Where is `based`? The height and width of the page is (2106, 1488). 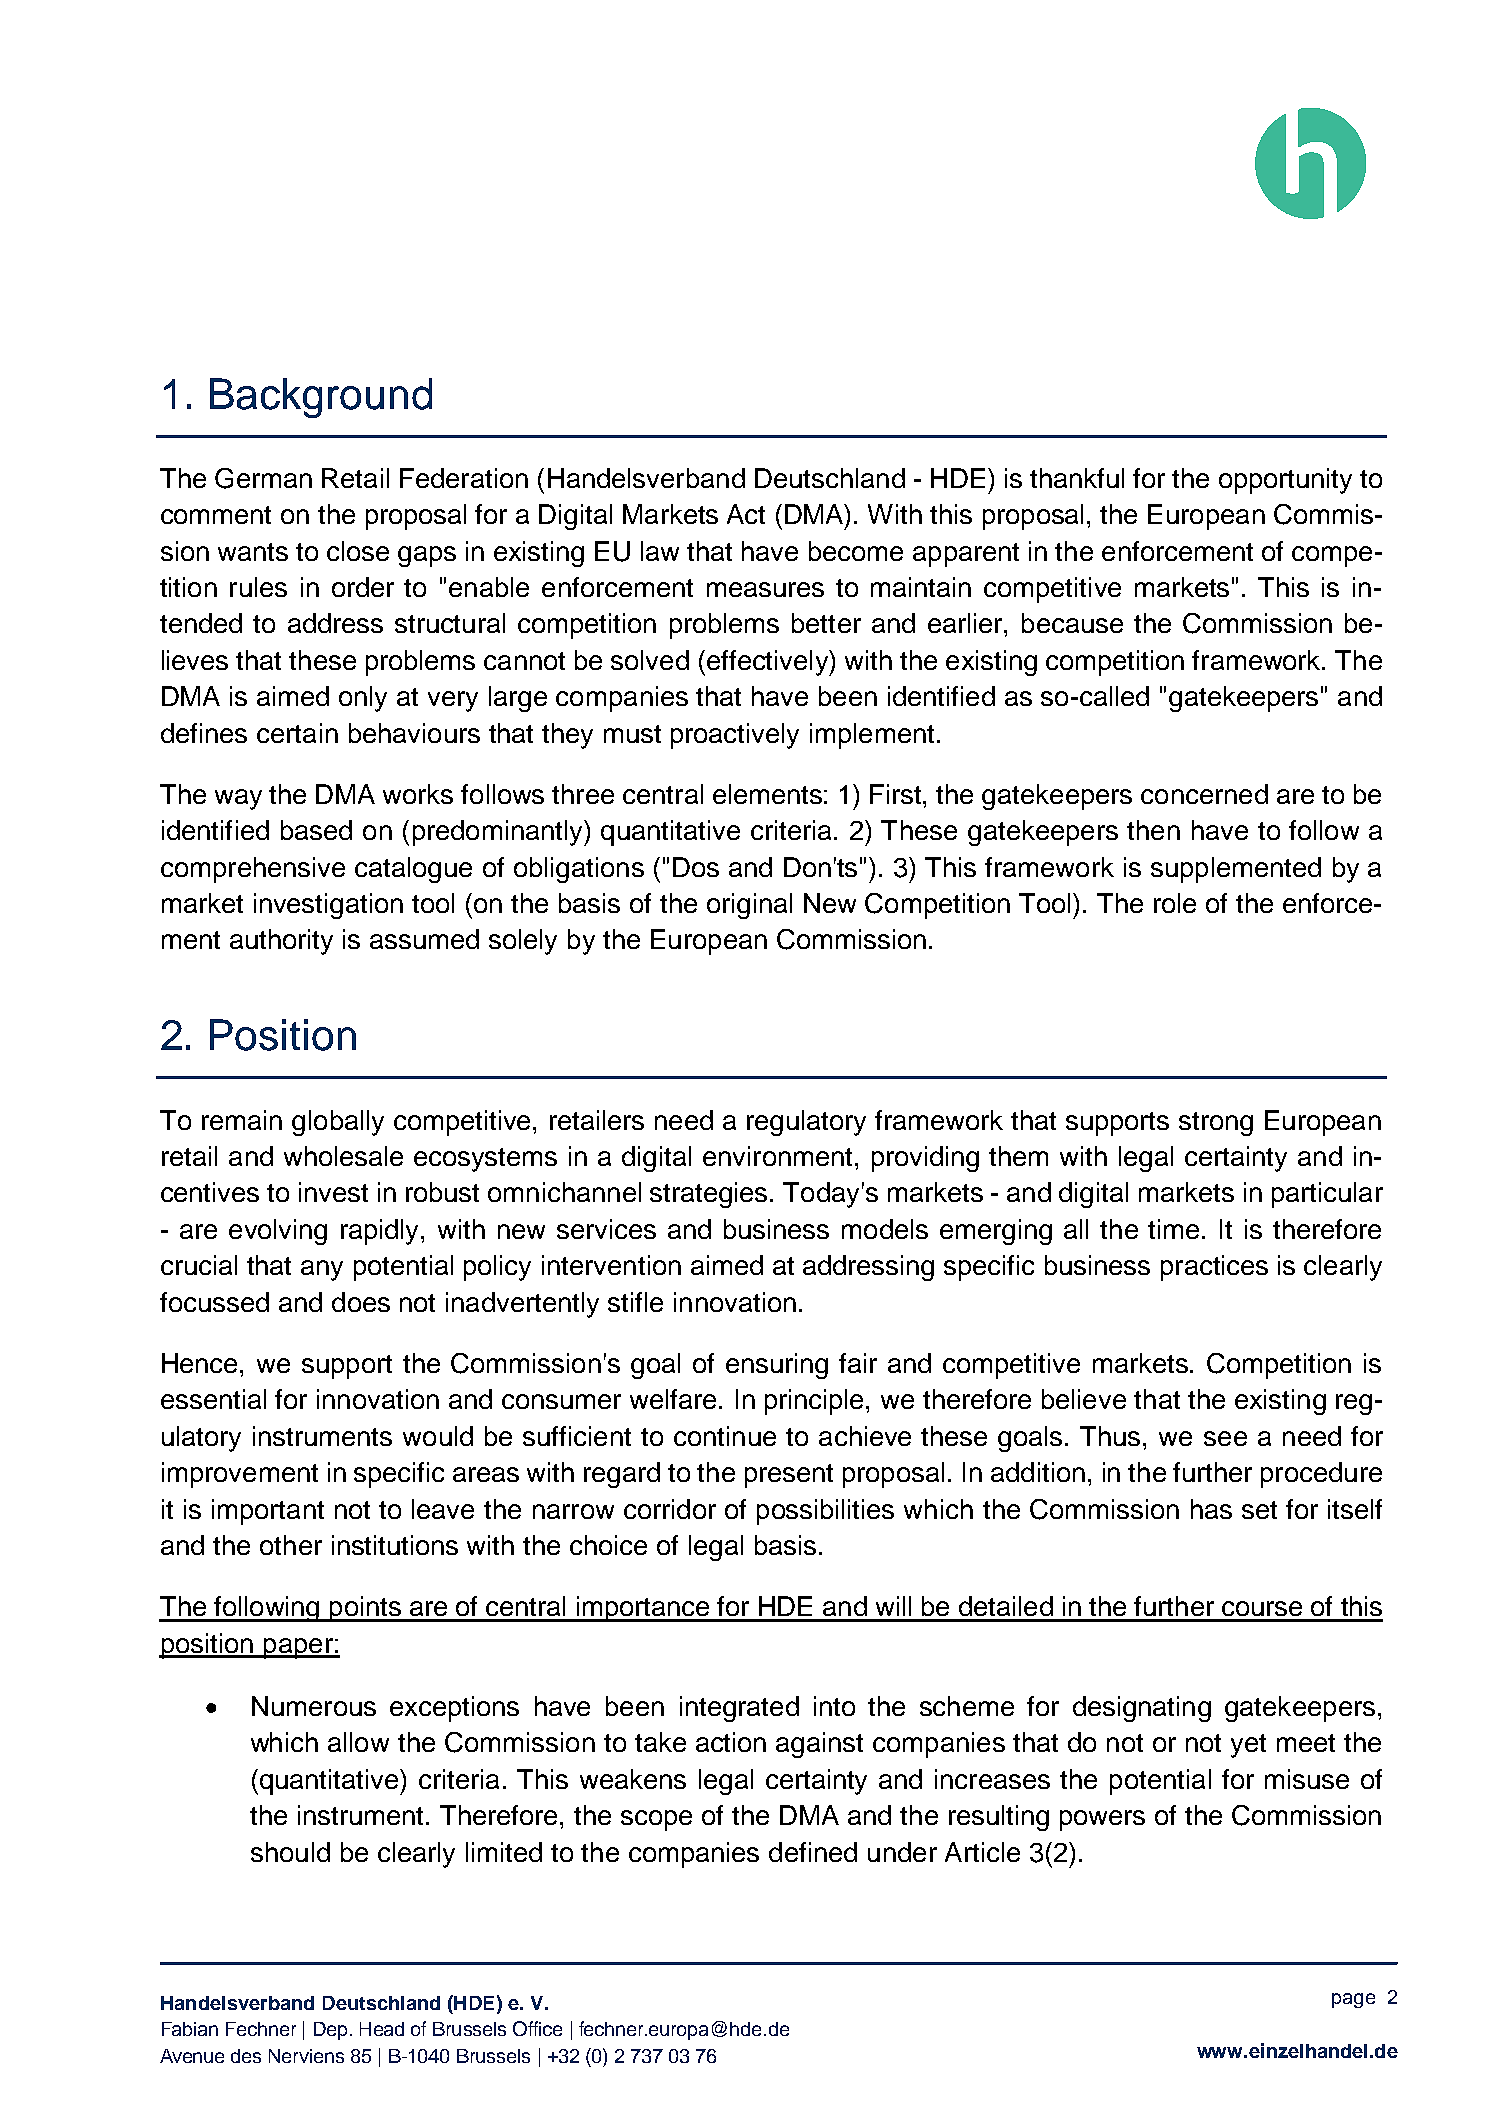 based is located at coordinates (316, 830).
